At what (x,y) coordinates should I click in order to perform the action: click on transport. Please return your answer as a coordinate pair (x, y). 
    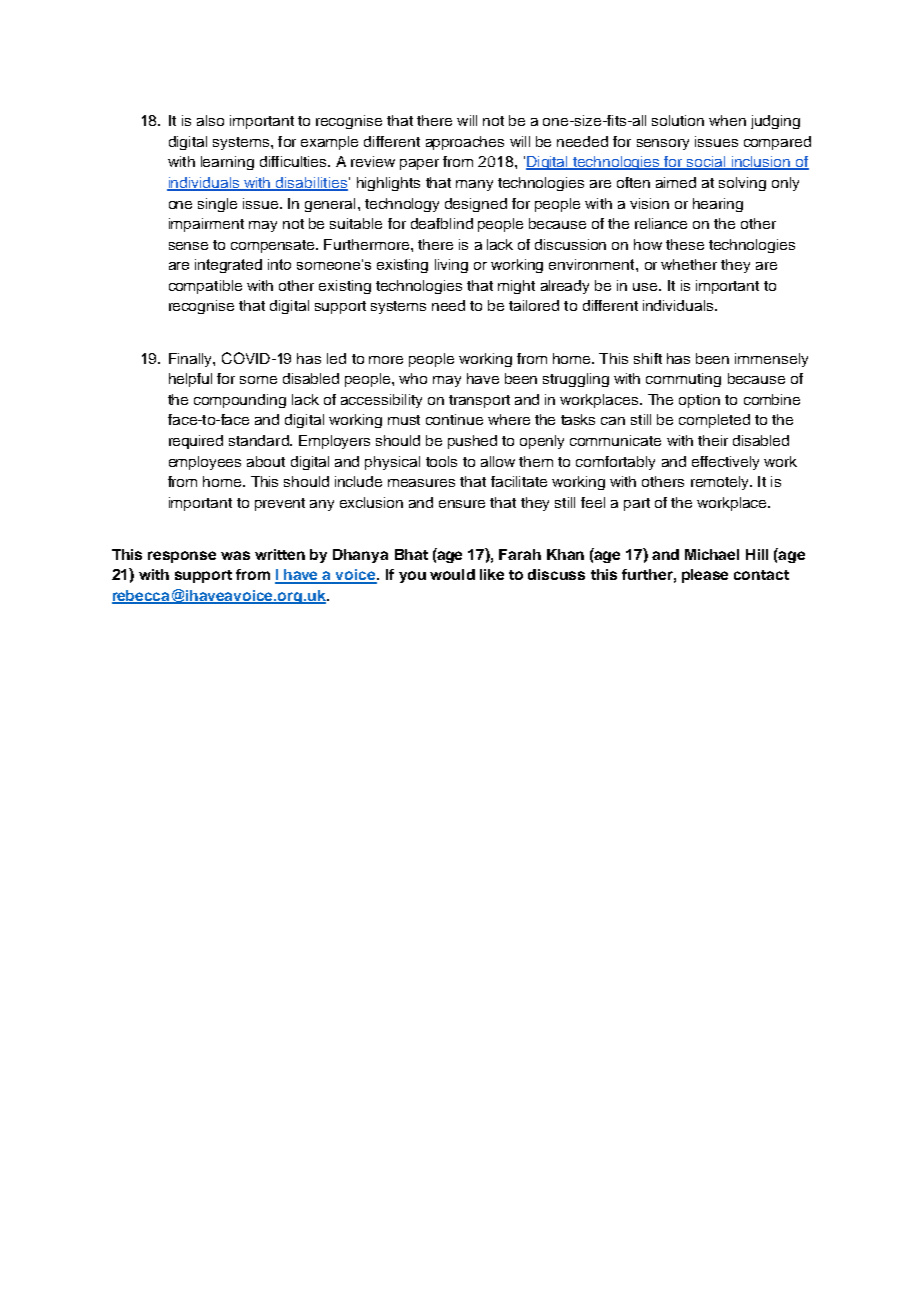
    Looking at the image, I should click on (479, 401).
